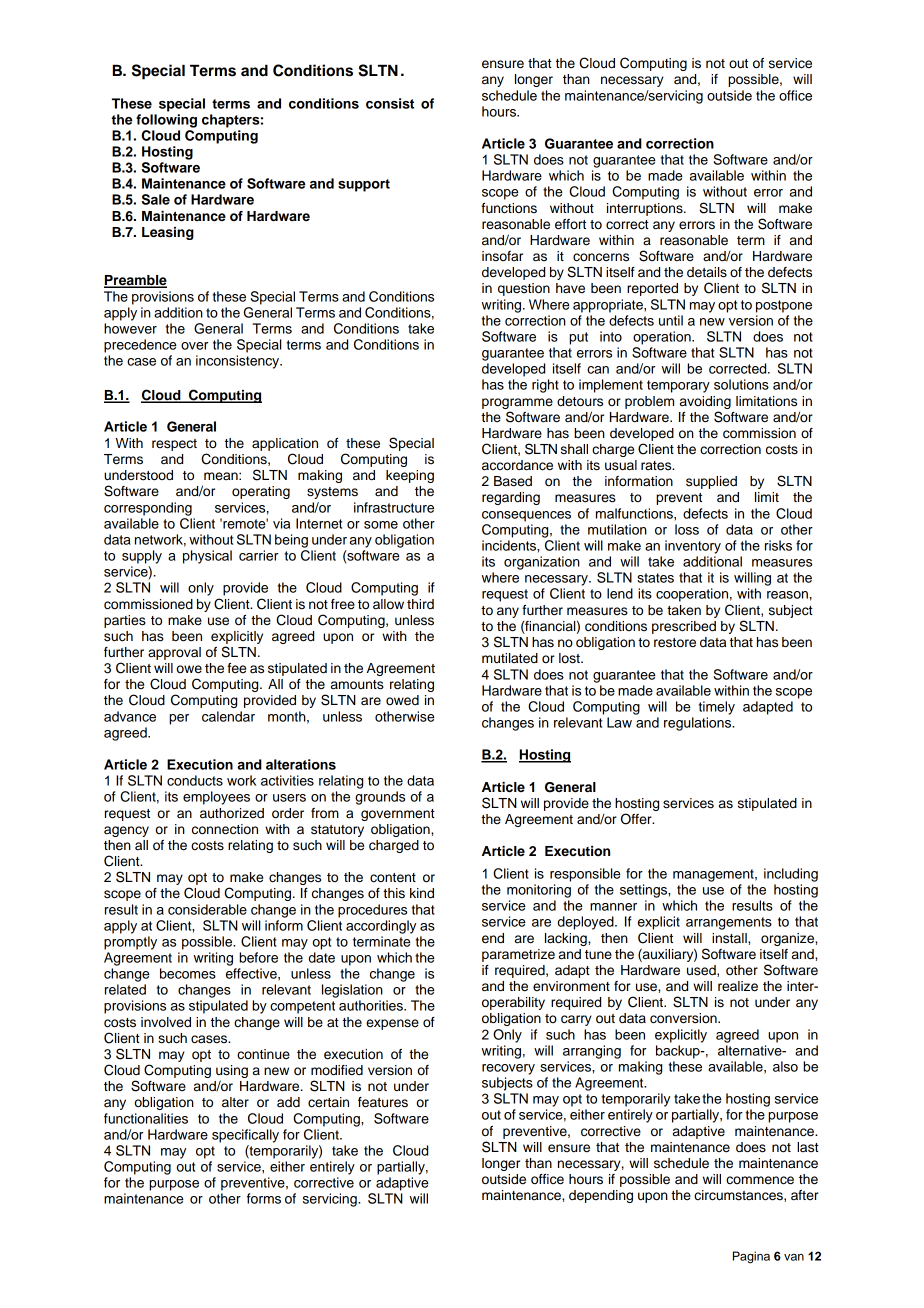 The image size is (924, 1308). I want to click on including, so click(791, 875).
